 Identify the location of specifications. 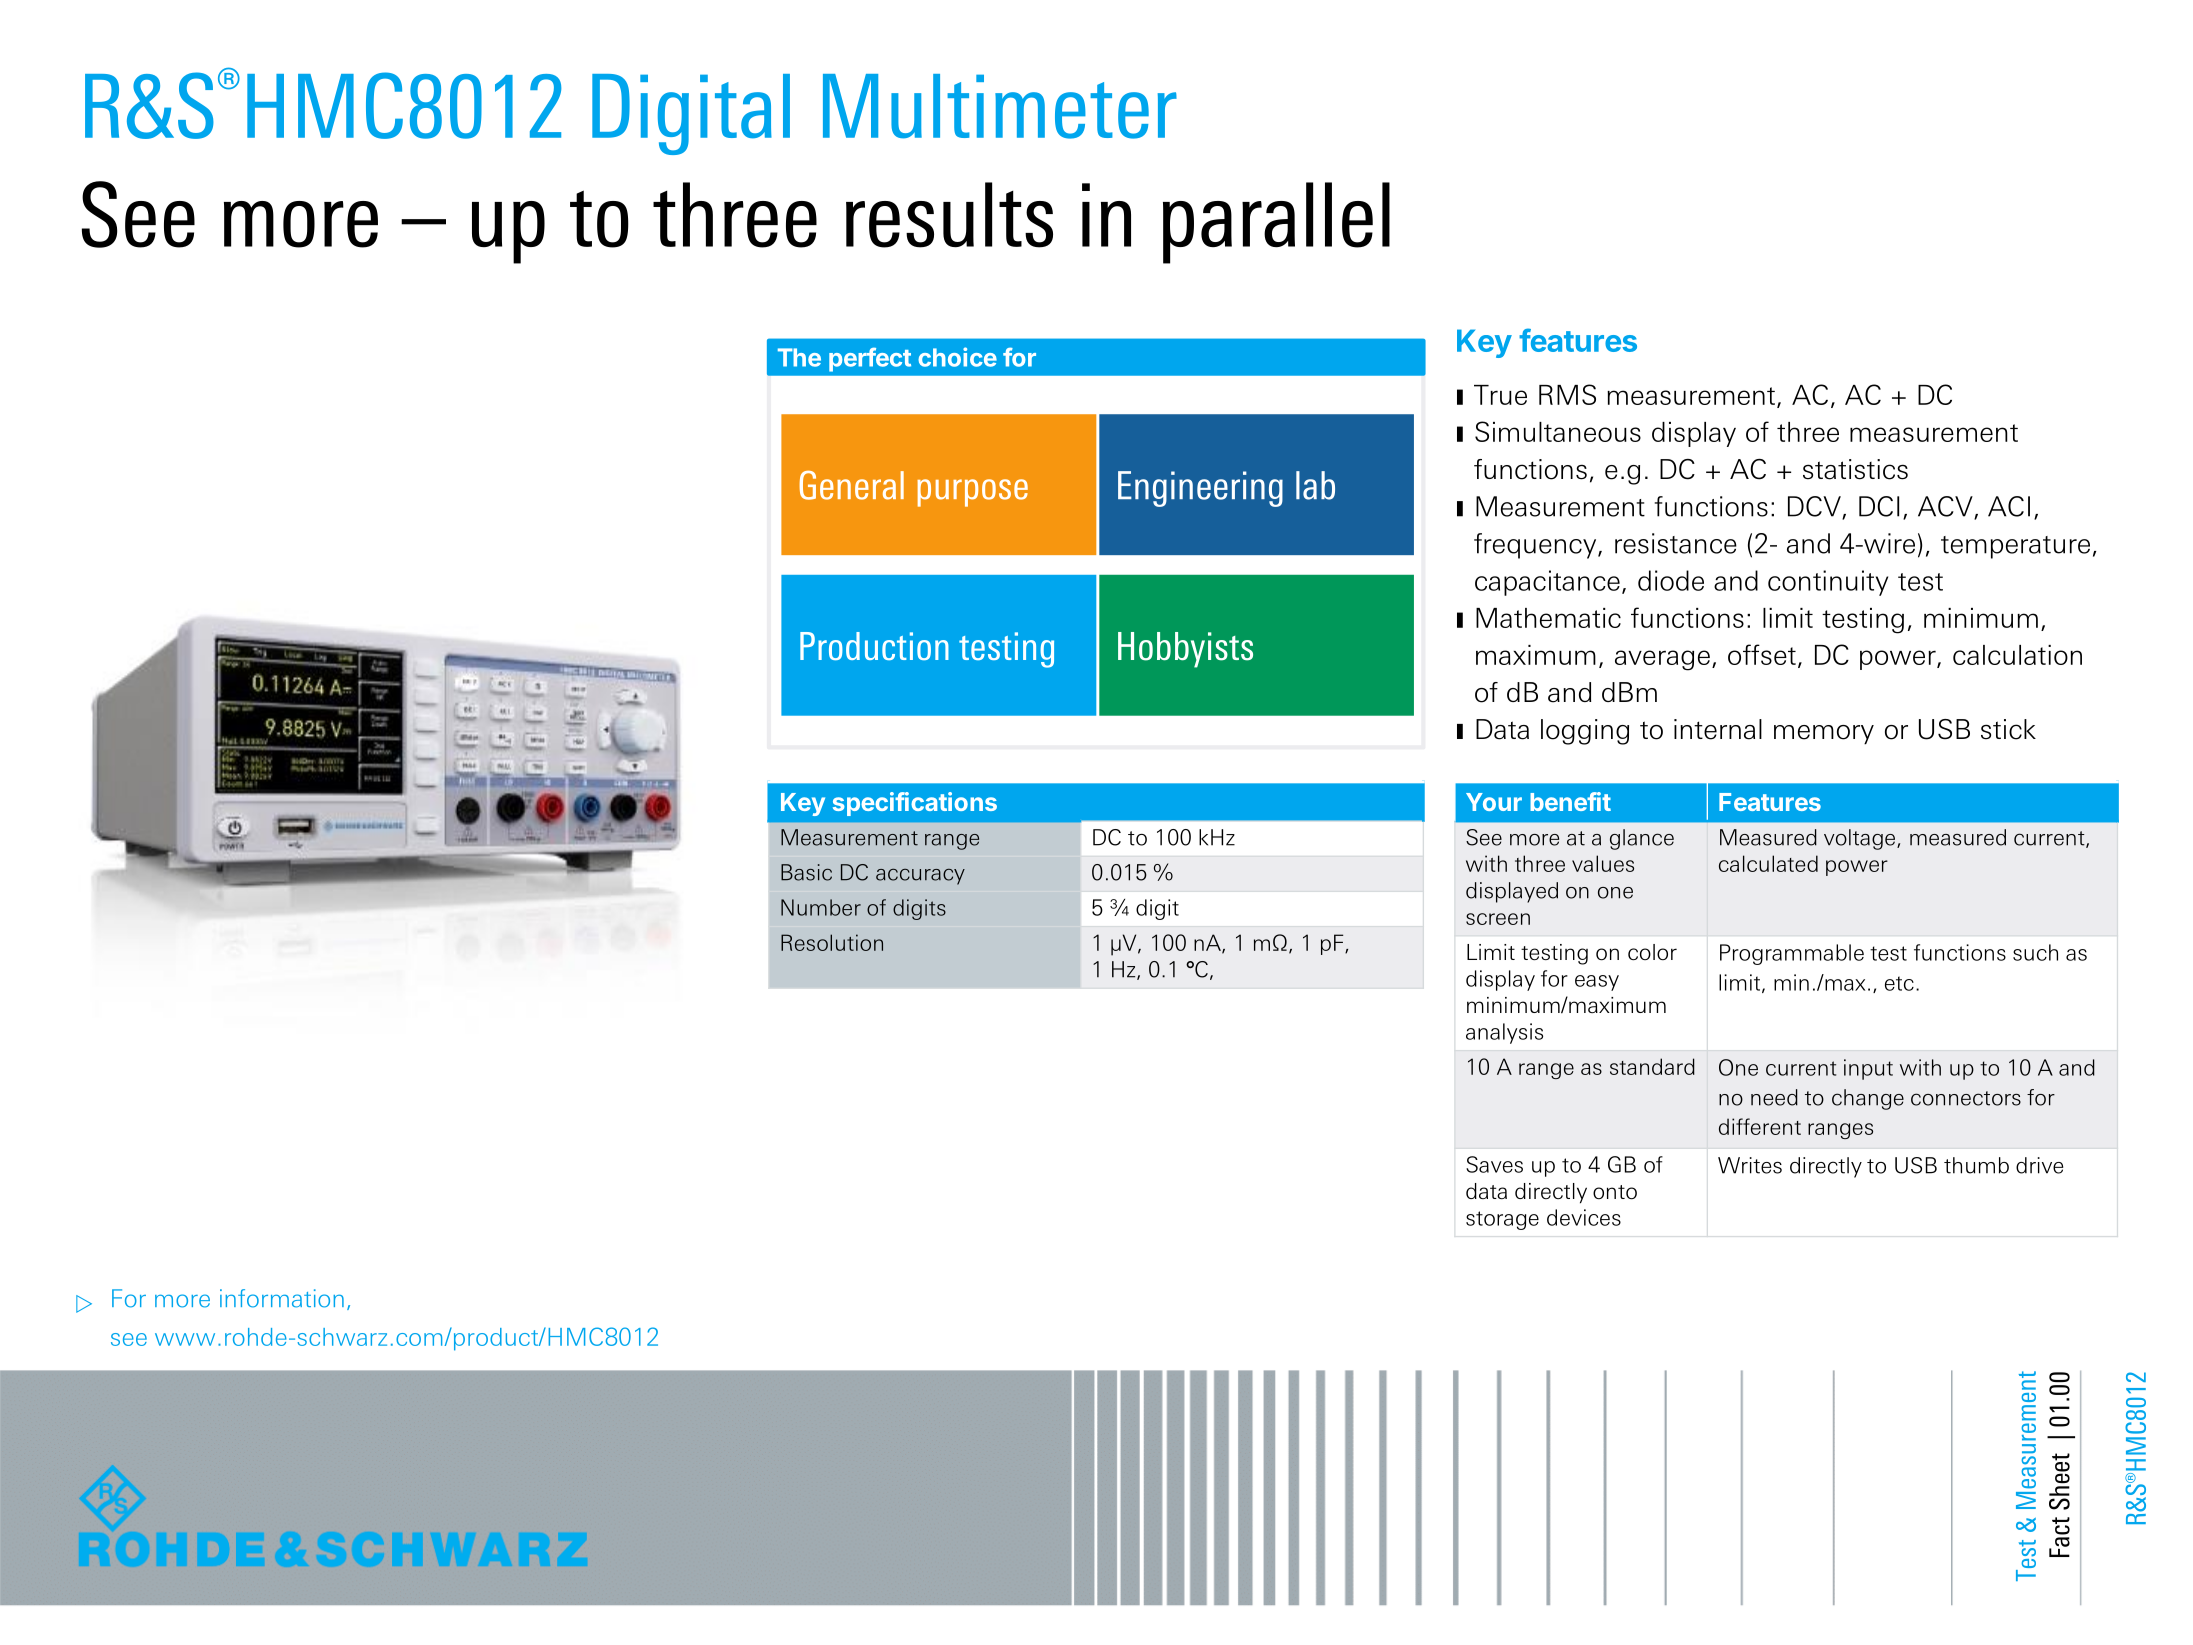
(915, 804).
